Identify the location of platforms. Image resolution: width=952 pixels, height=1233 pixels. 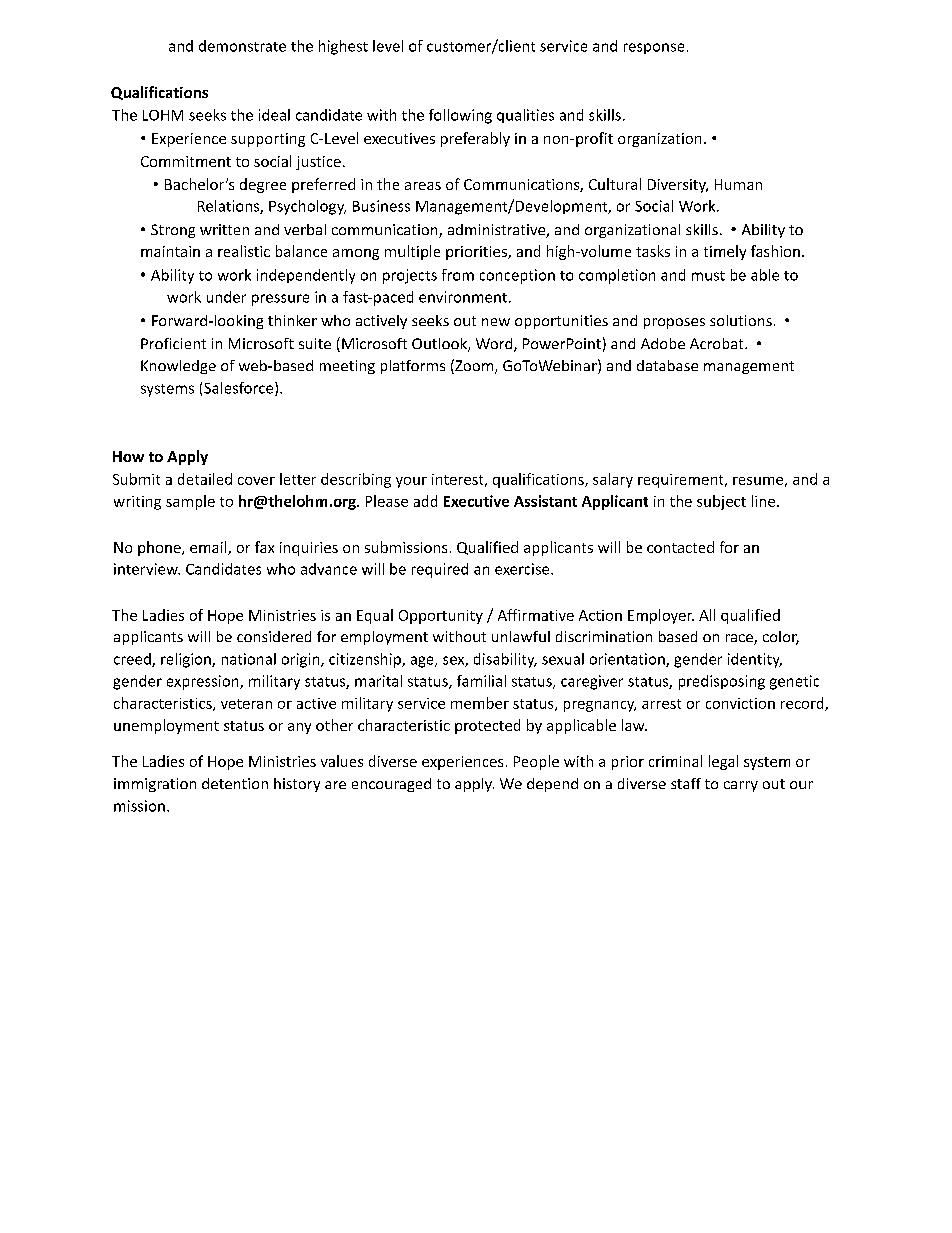
(413, 367).
